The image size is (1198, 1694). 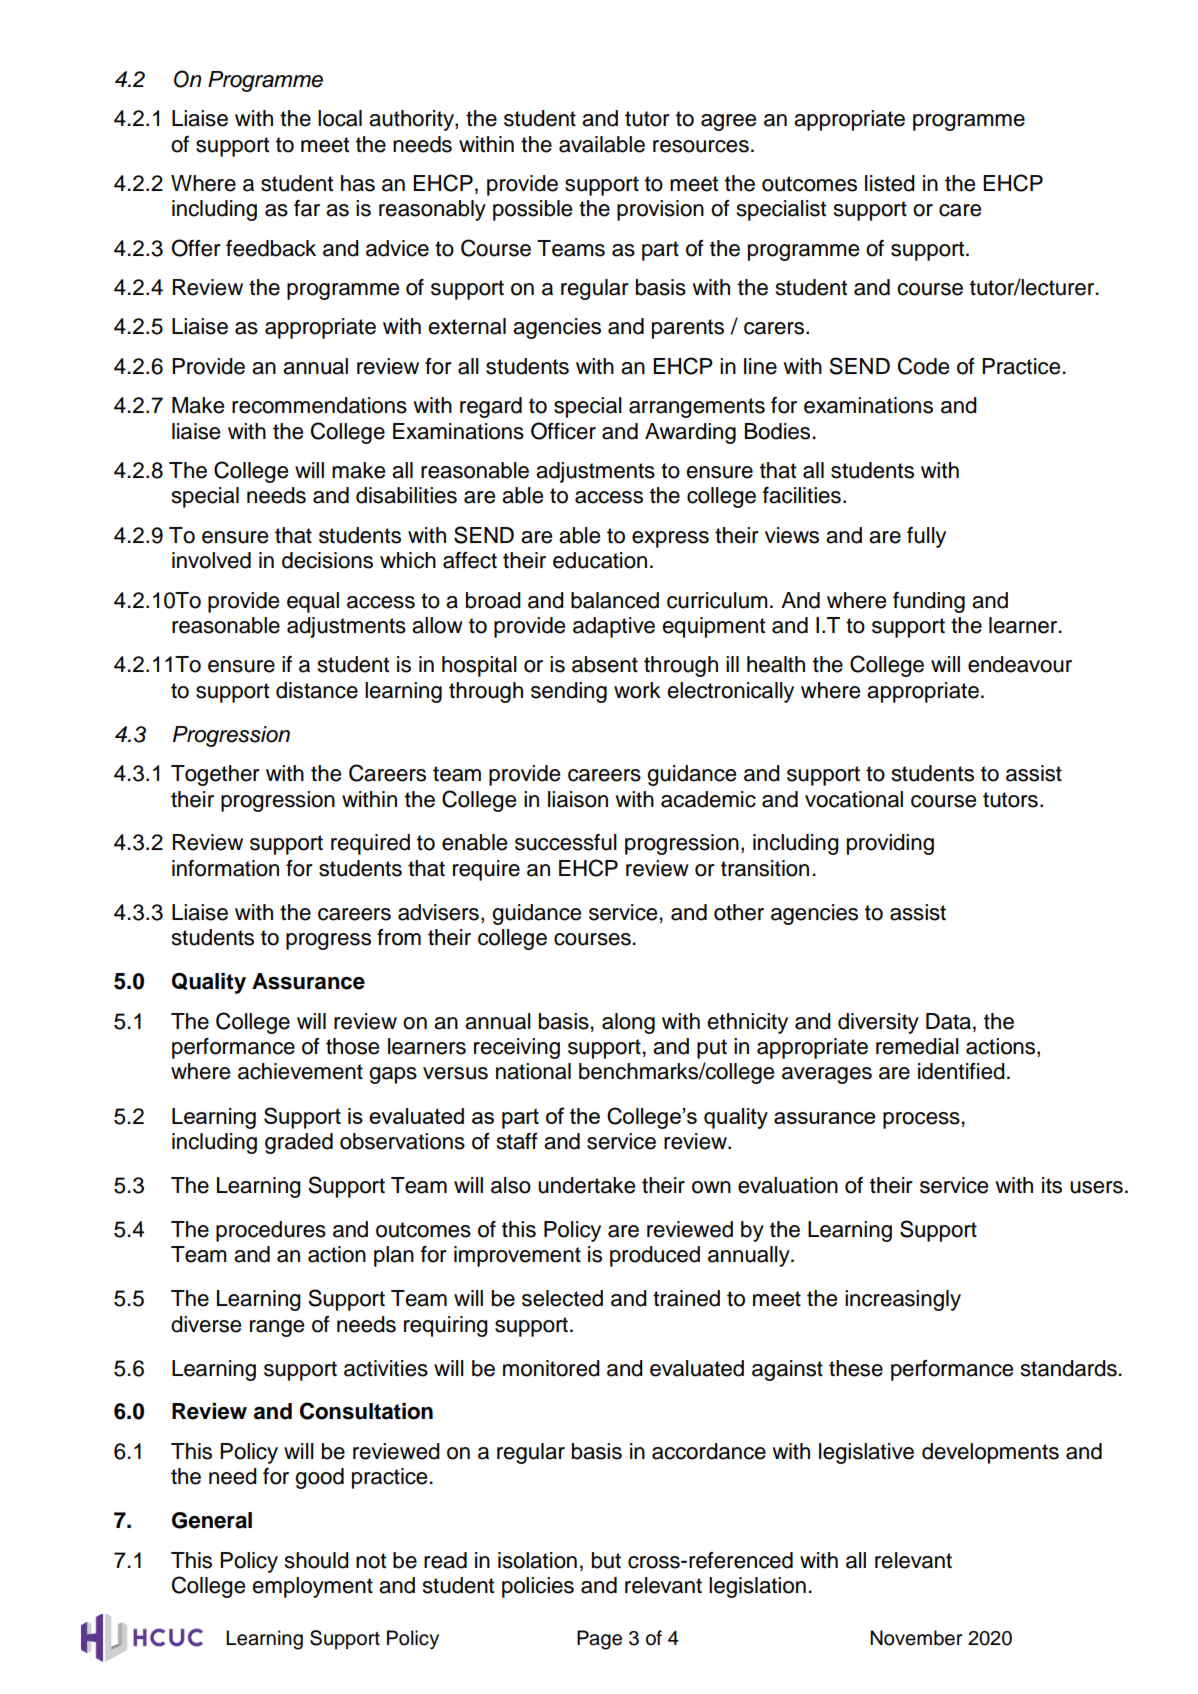 I want to click on far, so click(x=307, y=208).
